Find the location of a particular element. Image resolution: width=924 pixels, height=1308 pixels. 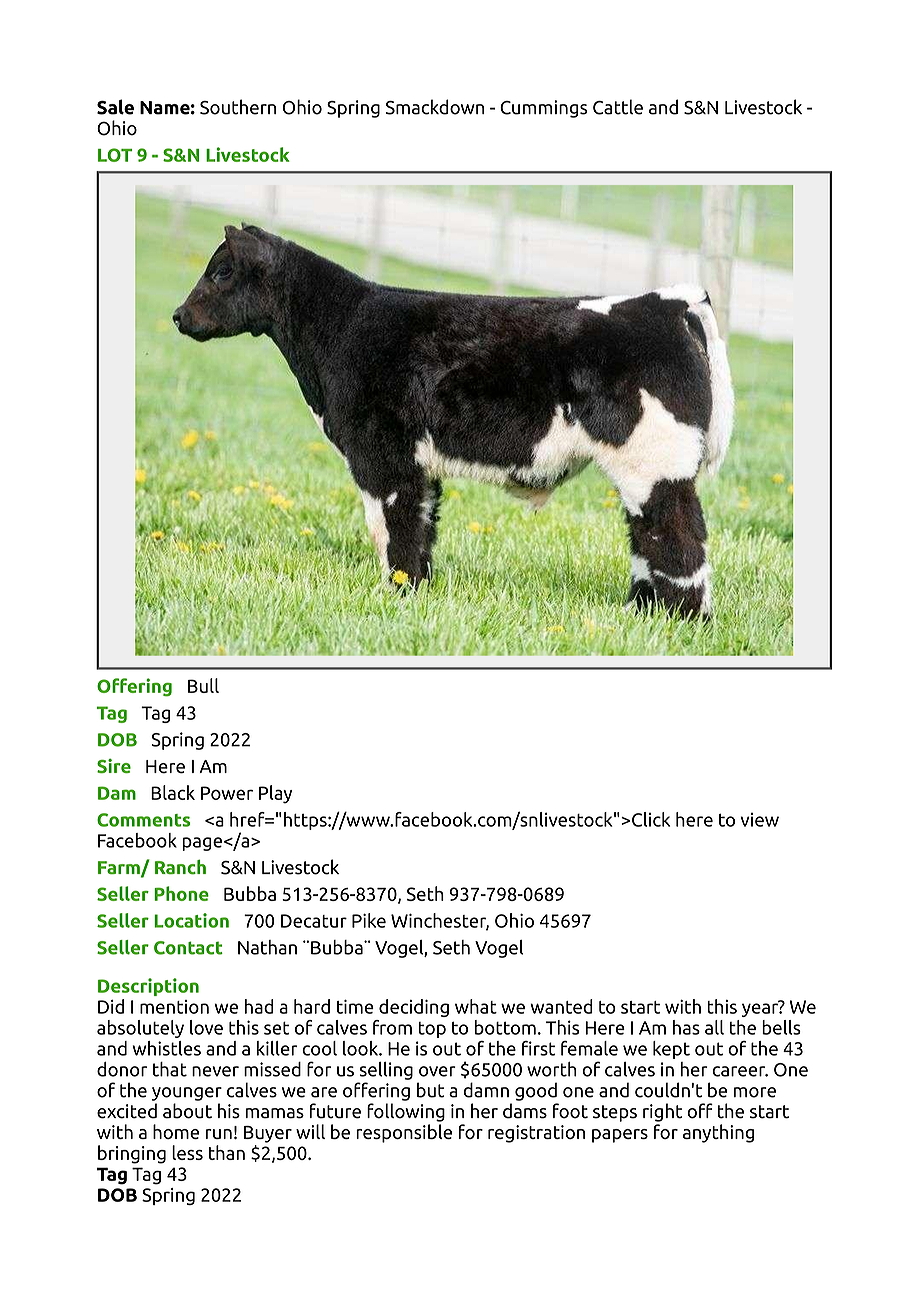

Black is located at coordinates (173, 792).
